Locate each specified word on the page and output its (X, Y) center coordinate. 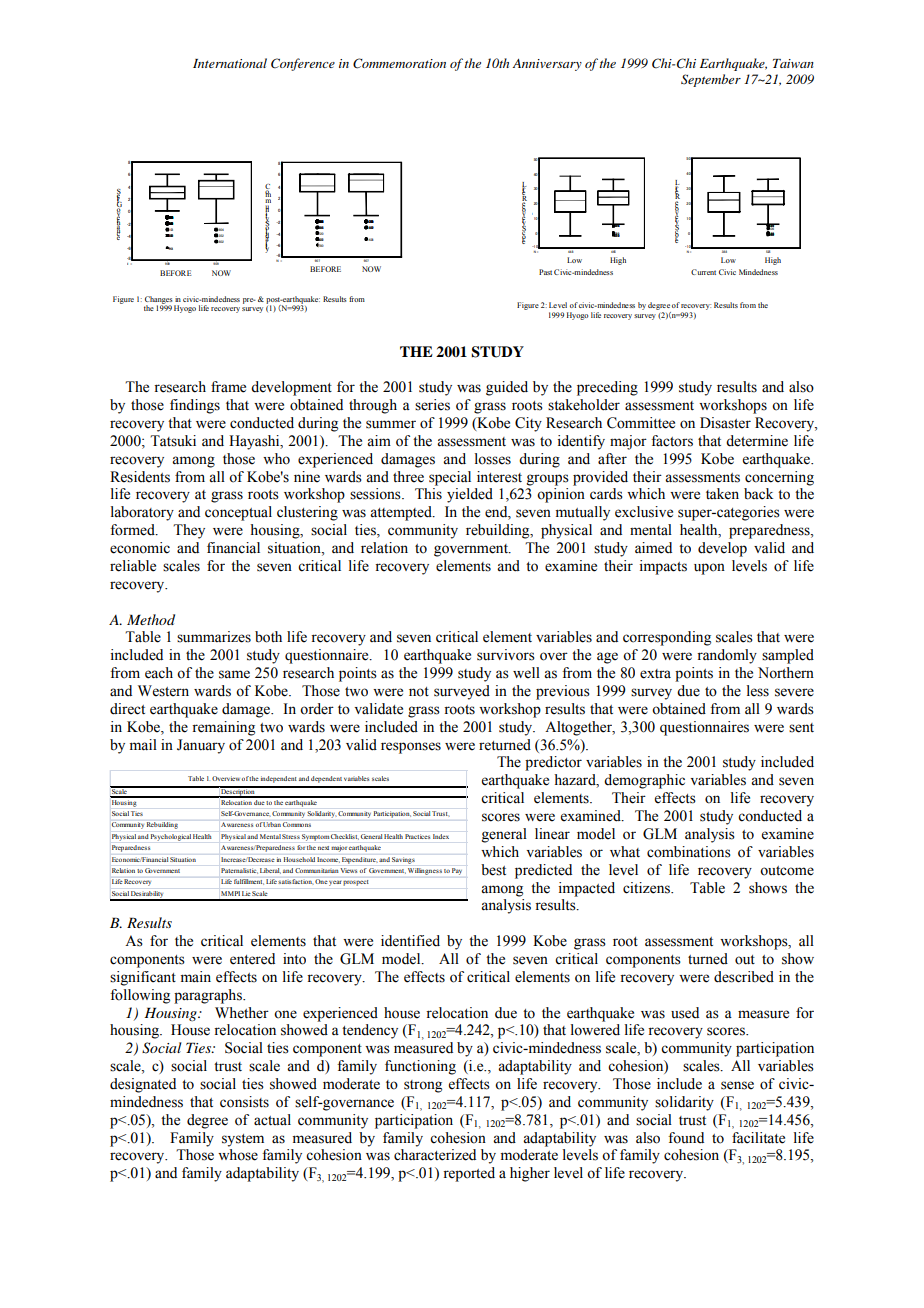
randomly (727, 656)
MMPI (230, 893)
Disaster (725, 423)
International (230, 63)
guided (507, 388)
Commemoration (399, 63)
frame (228, 387)
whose (238, 1155)
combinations (689, 852)
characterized (435, 1155)
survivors (506, 655)
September (711, 80)
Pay (457, 871)
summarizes (214, 637)
